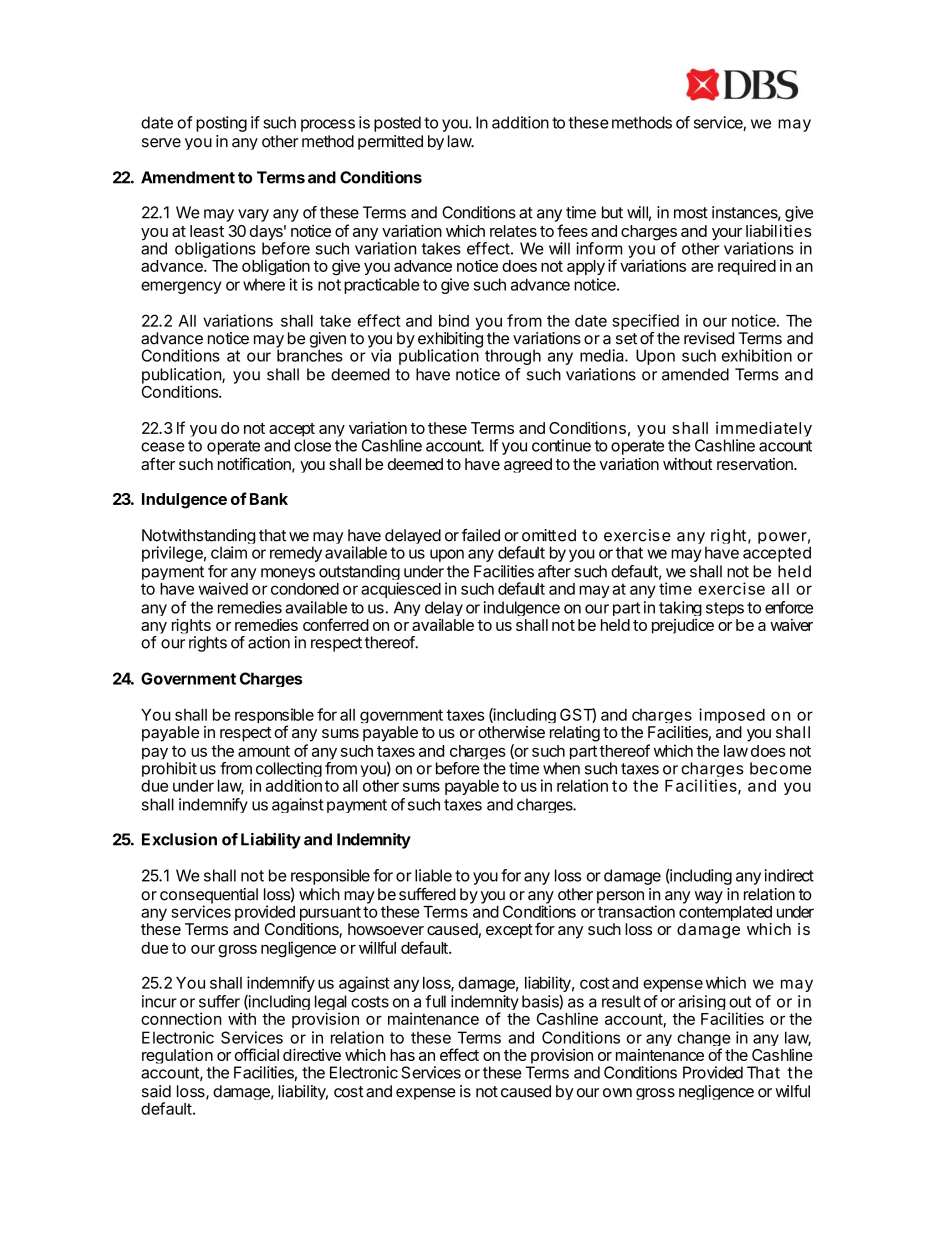 The image size is (952, 1233). I want to click on way, so click(709, 897).
